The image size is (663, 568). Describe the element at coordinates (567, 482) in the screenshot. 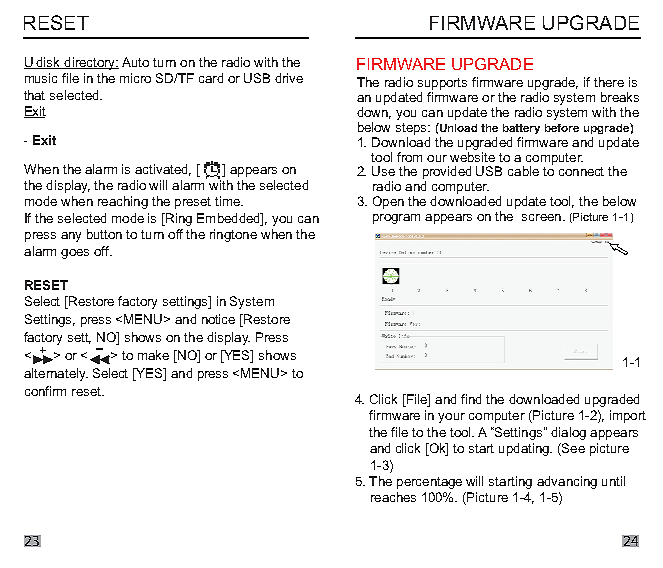

I see `advancing` at that location.
